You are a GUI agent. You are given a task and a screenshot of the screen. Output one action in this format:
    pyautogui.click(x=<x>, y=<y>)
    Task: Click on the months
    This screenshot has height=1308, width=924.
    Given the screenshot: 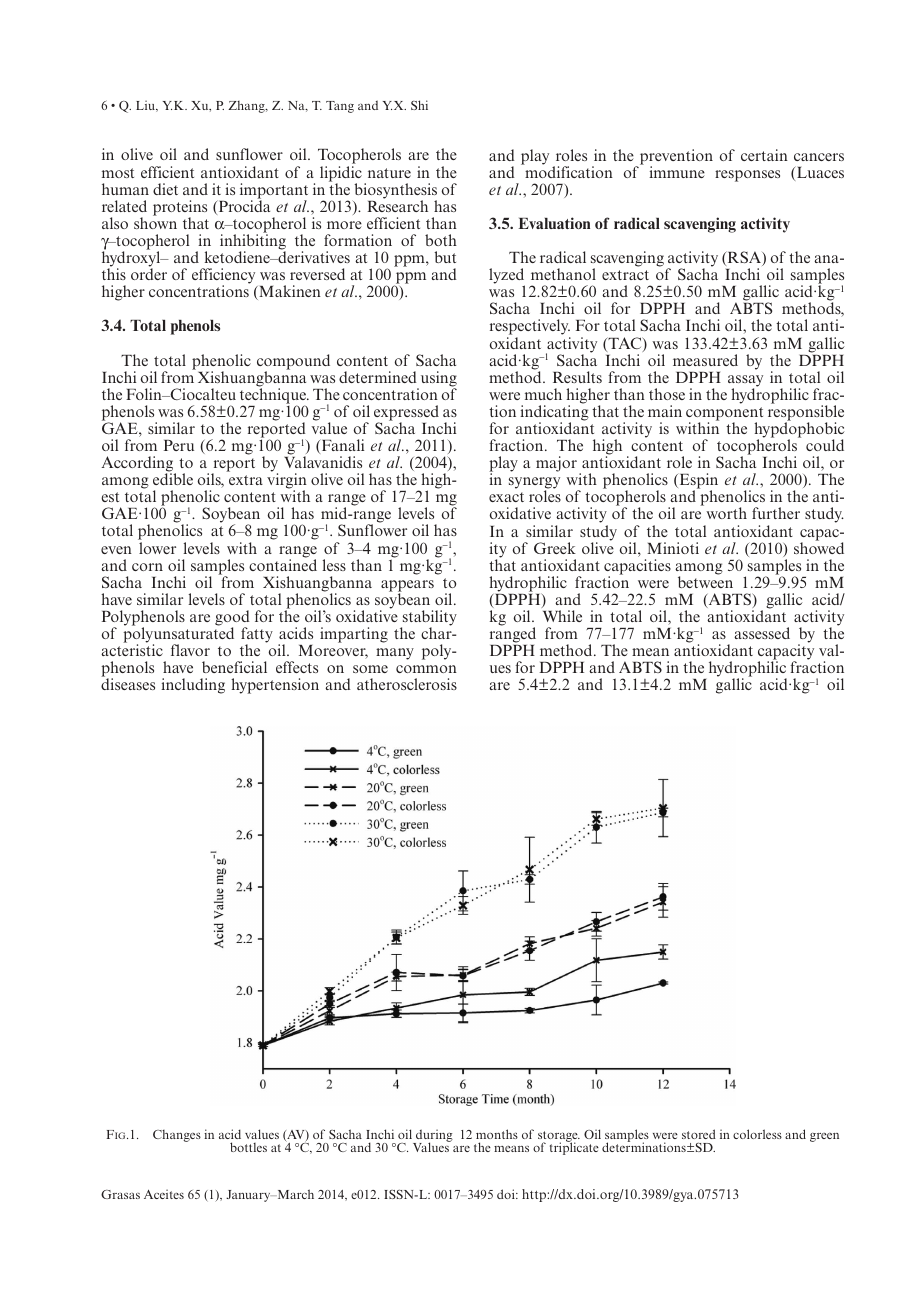 What is the action you would take?
    pyautogui.click(x=497, y=1134)
